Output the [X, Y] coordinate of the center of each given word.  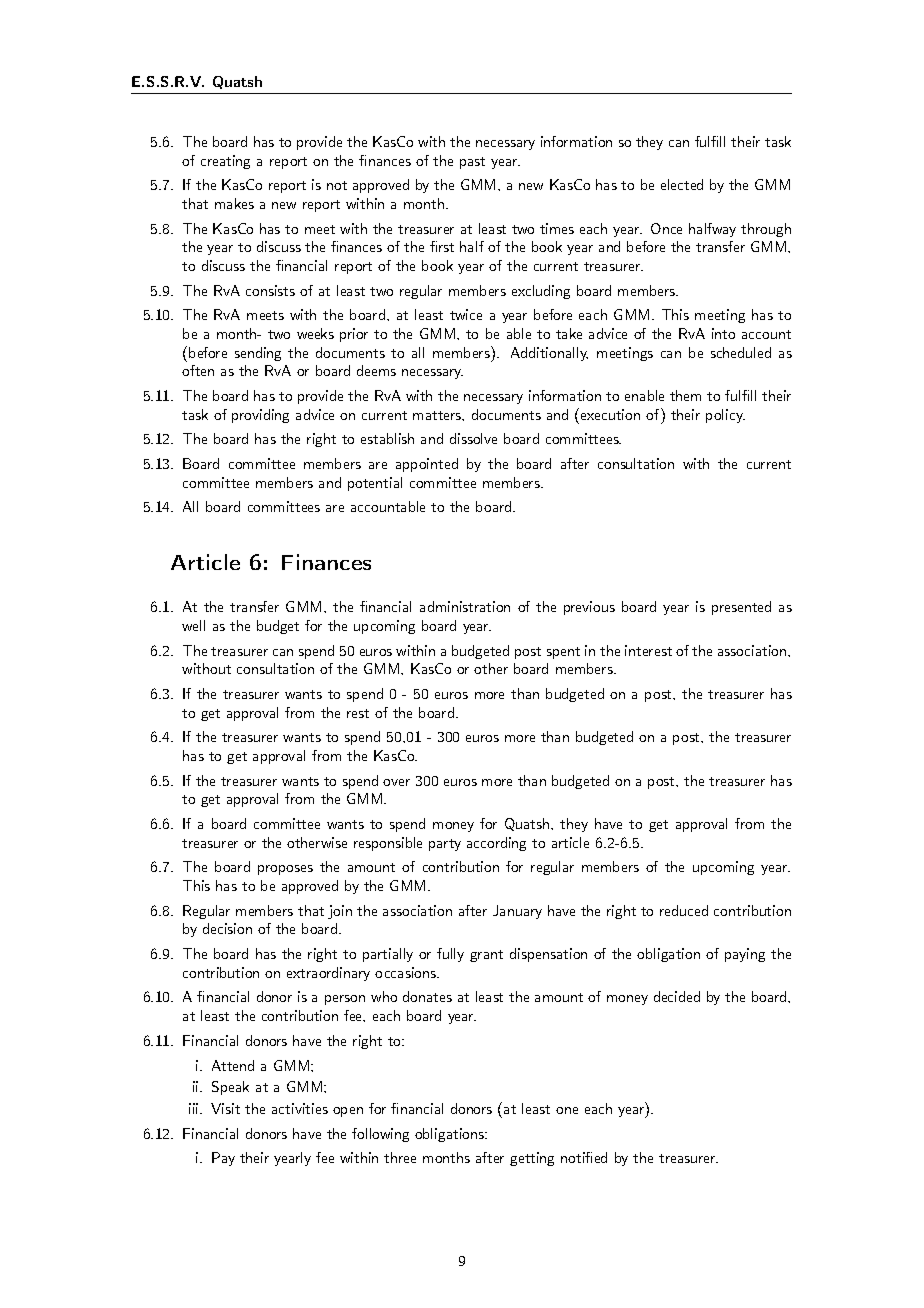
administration [465, 606]
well [193, 625]
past [472, 163]
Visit [225, 1108]
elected [682, 184]
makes [234, 203]
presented [741, 608]
